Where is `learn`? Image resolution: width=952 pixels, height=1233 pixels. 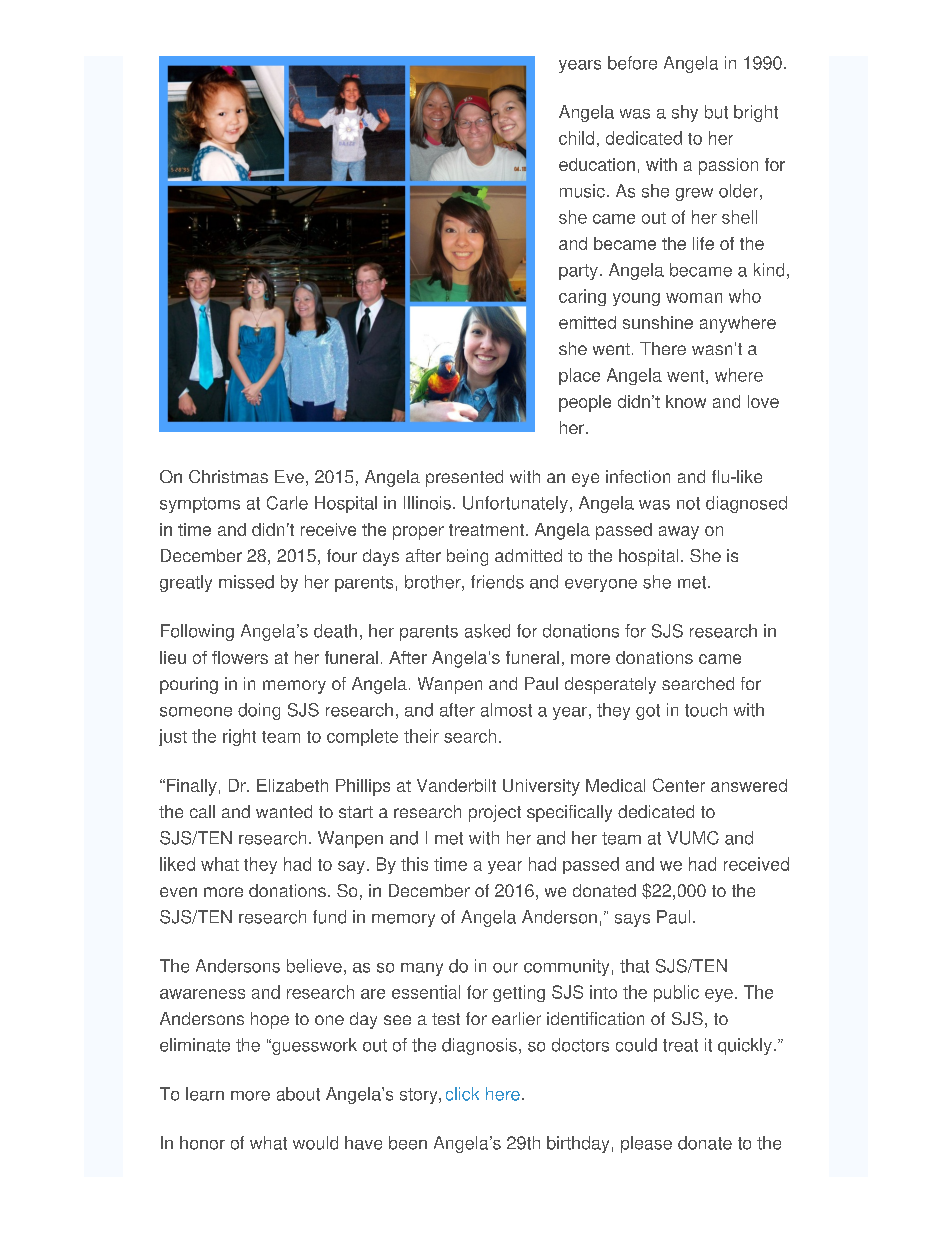
learn is located at coordinates (205, 1094).
